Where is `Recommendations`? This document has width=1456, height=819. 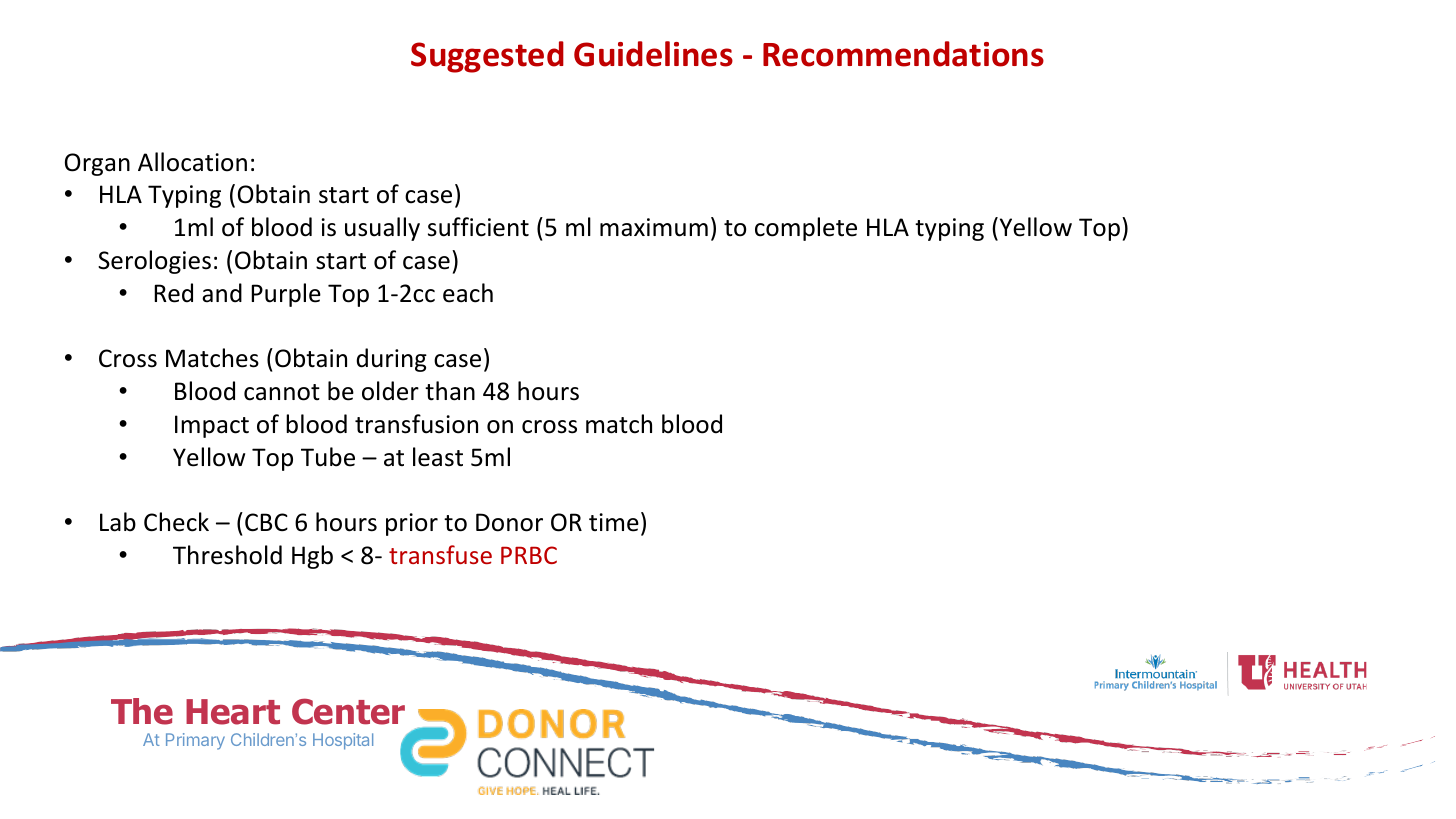 Recommendations is located at coordinates (903, 54).
